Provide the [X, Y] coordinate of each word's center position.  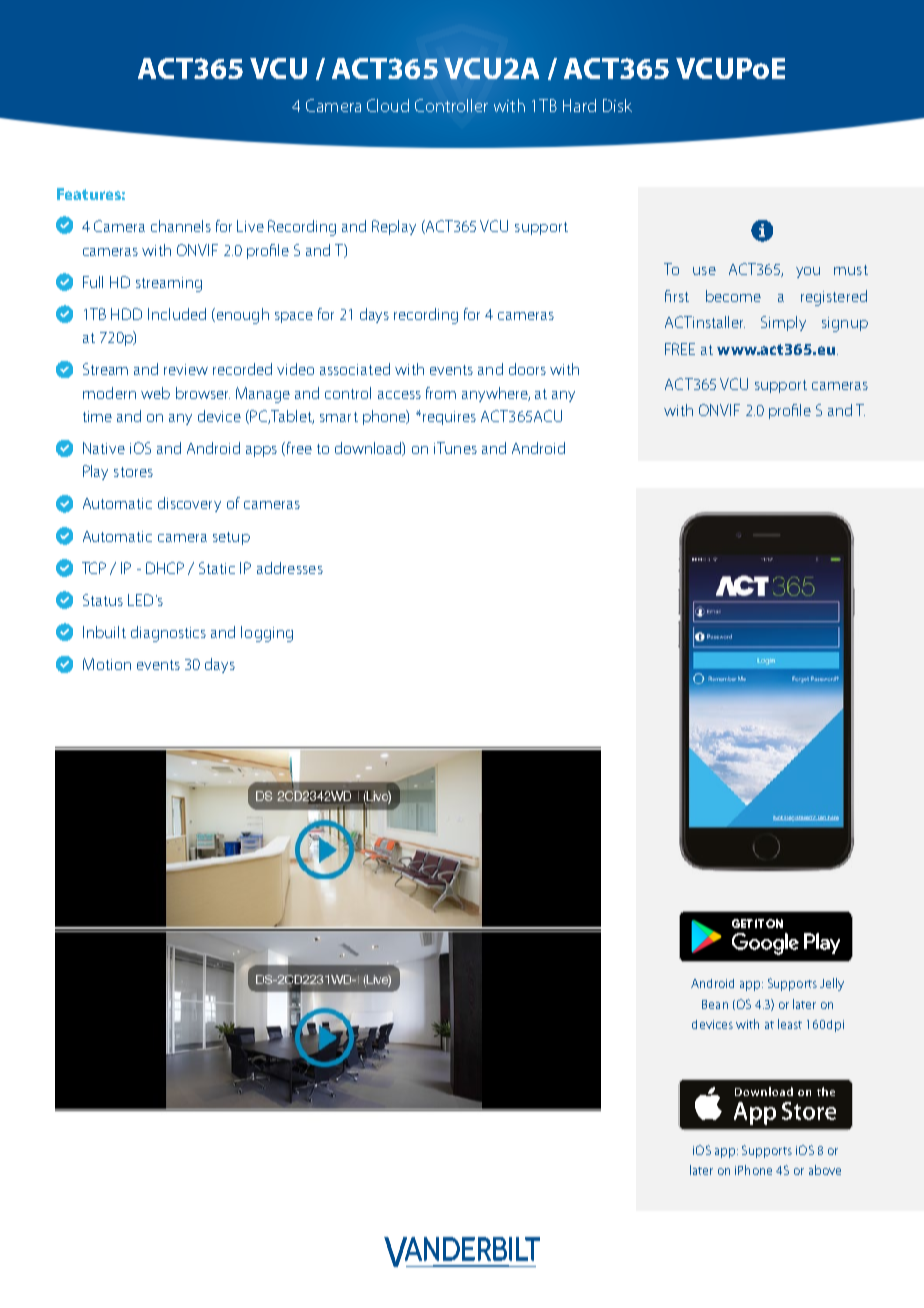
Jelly [832, 984]
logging [267, 634]
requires [449, 418]
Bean [715, 1004]
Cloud [388, 105]
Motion [107, 664]
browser [203, 393]
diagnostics [168, 634]
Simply [783, 323]
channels [181, 226]
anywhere [496, 394]
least [790, 1024]
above [825, 1170]
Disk [617, 105]
